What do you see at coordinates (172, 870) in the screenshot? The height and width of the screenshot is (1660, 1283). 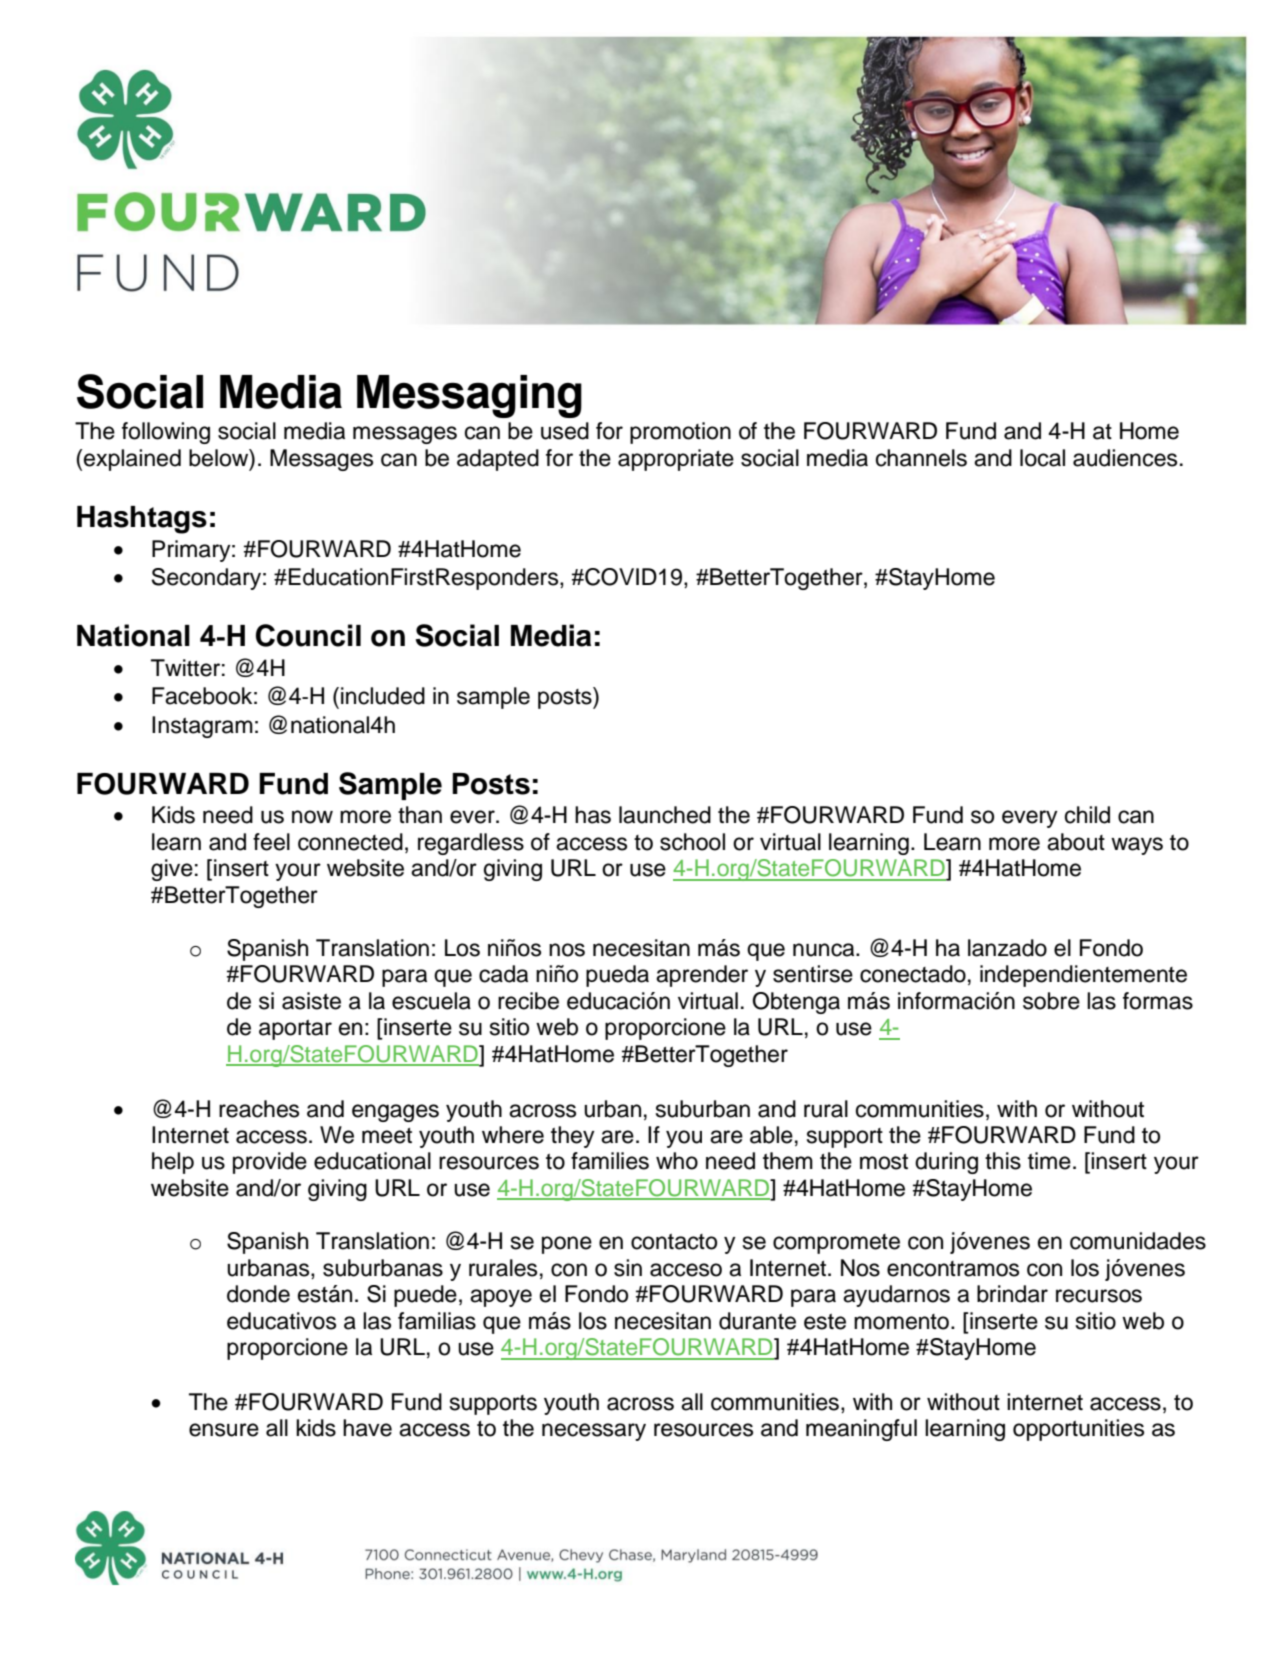 I see `give` at bounding box center [172, 870].
